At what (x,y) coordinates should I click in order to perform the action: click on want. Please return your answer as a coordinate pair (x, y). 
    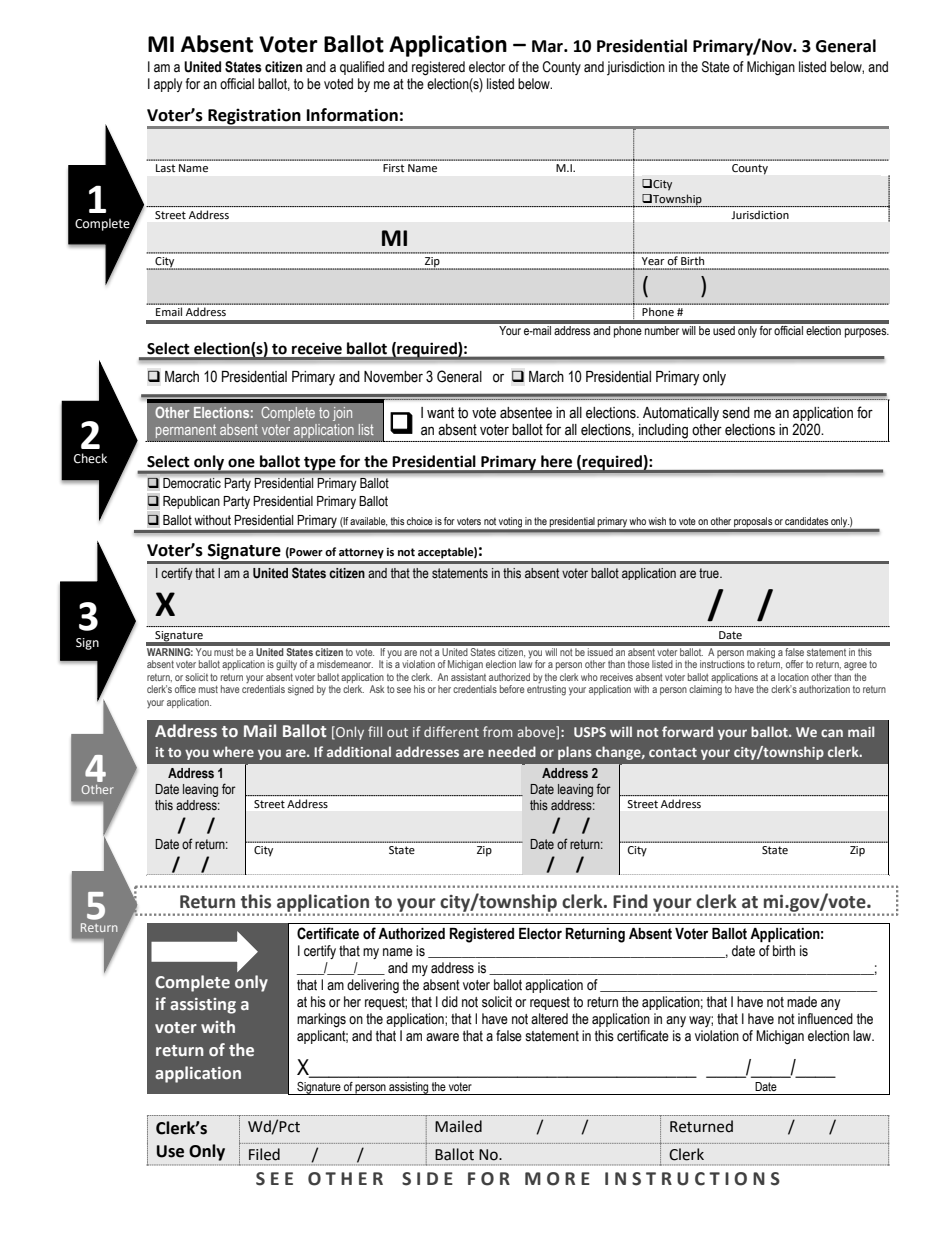
    Looking at the image, I should click on (440, 413).
